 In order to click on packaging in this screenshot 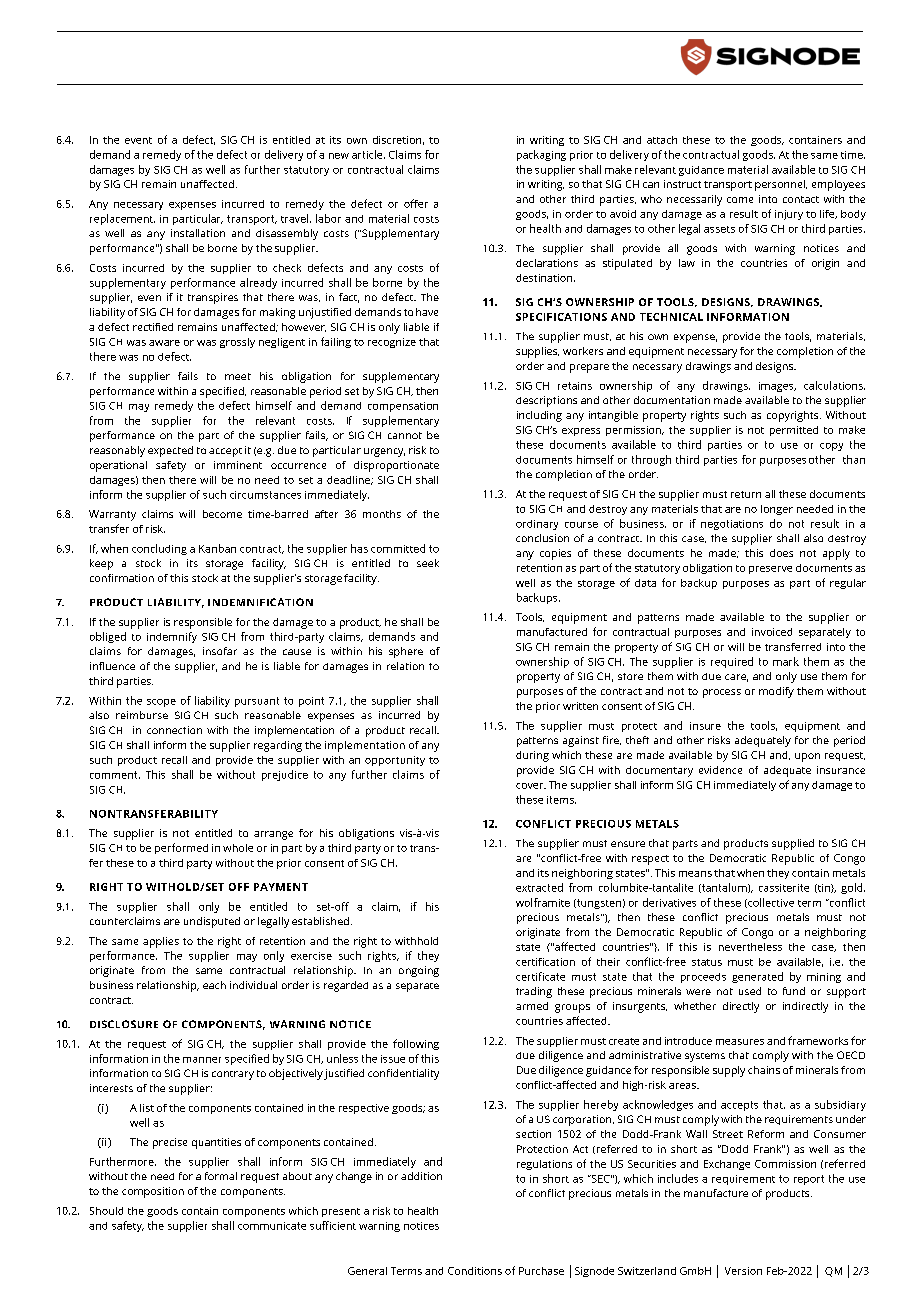, I will do `click(541, 155)`.
